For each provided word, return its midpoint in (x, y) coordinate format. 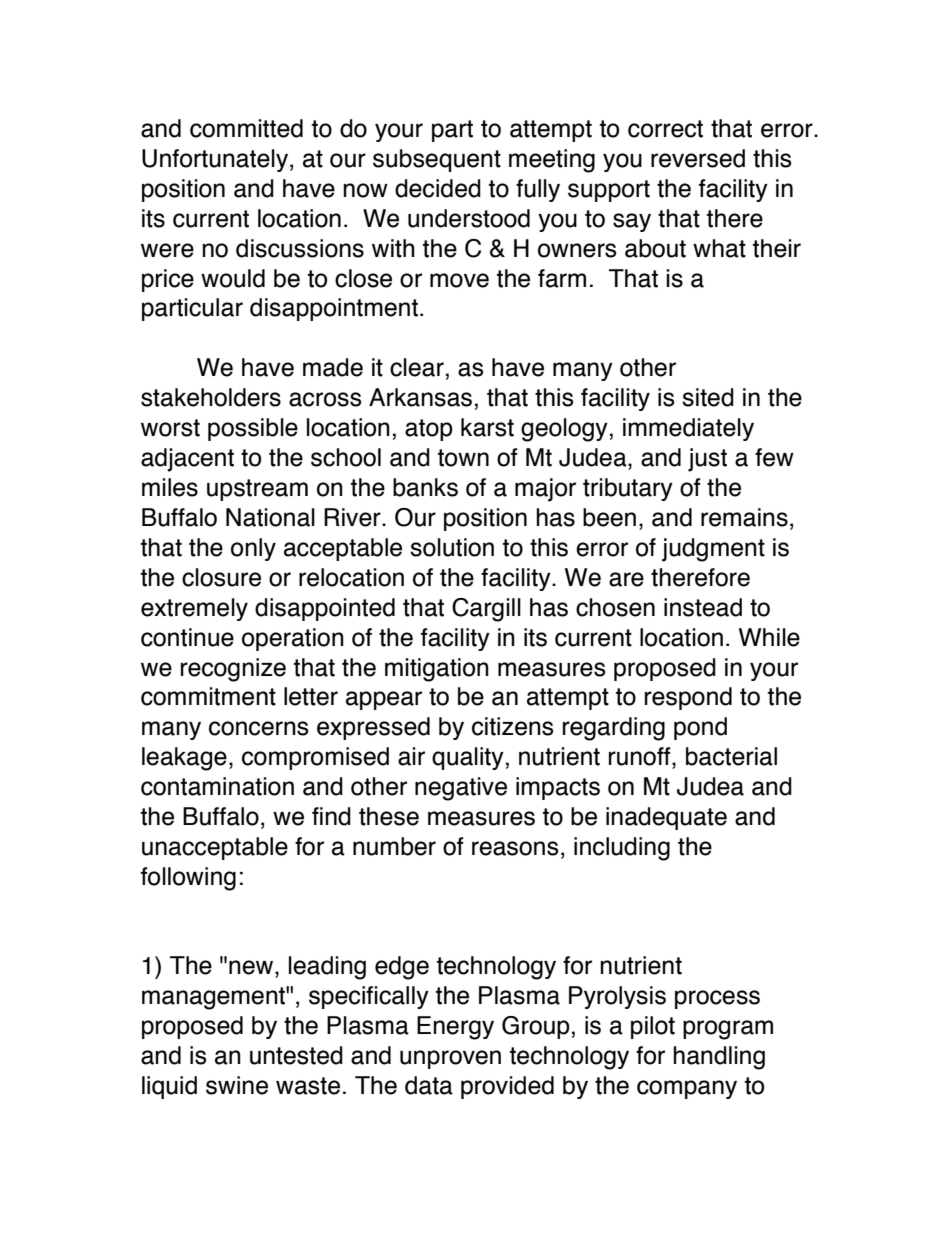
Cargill (486, 610)
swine (237, 1085)
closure (221, 577)
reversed (698, 158)
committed (246, 128)
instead (703, 607)
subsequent (437, 160)
